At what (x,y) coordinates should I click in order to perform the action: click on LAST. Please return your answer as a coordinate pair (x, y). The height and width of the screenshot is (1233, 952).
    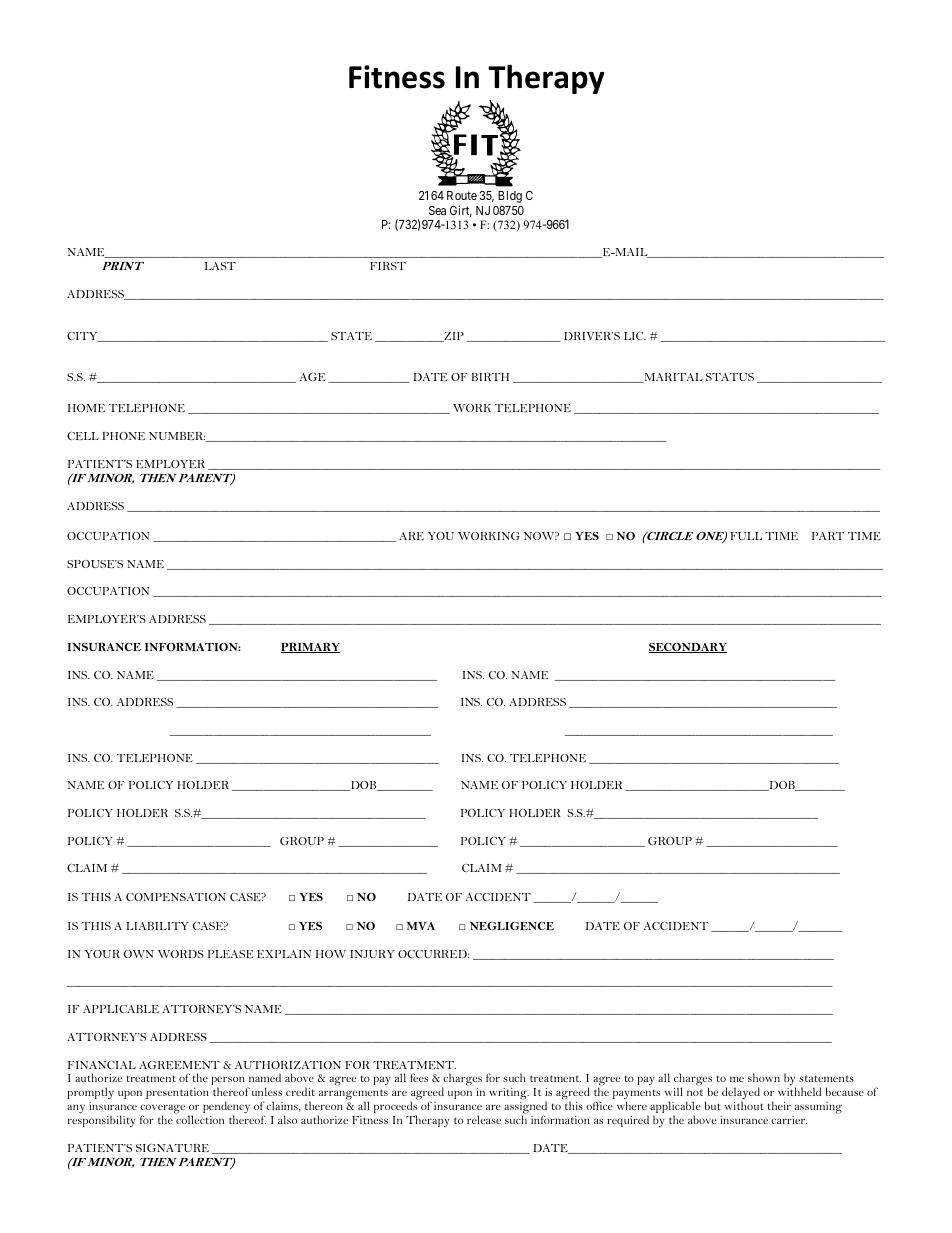
    Looking at the image, I should click on (220, 266).
